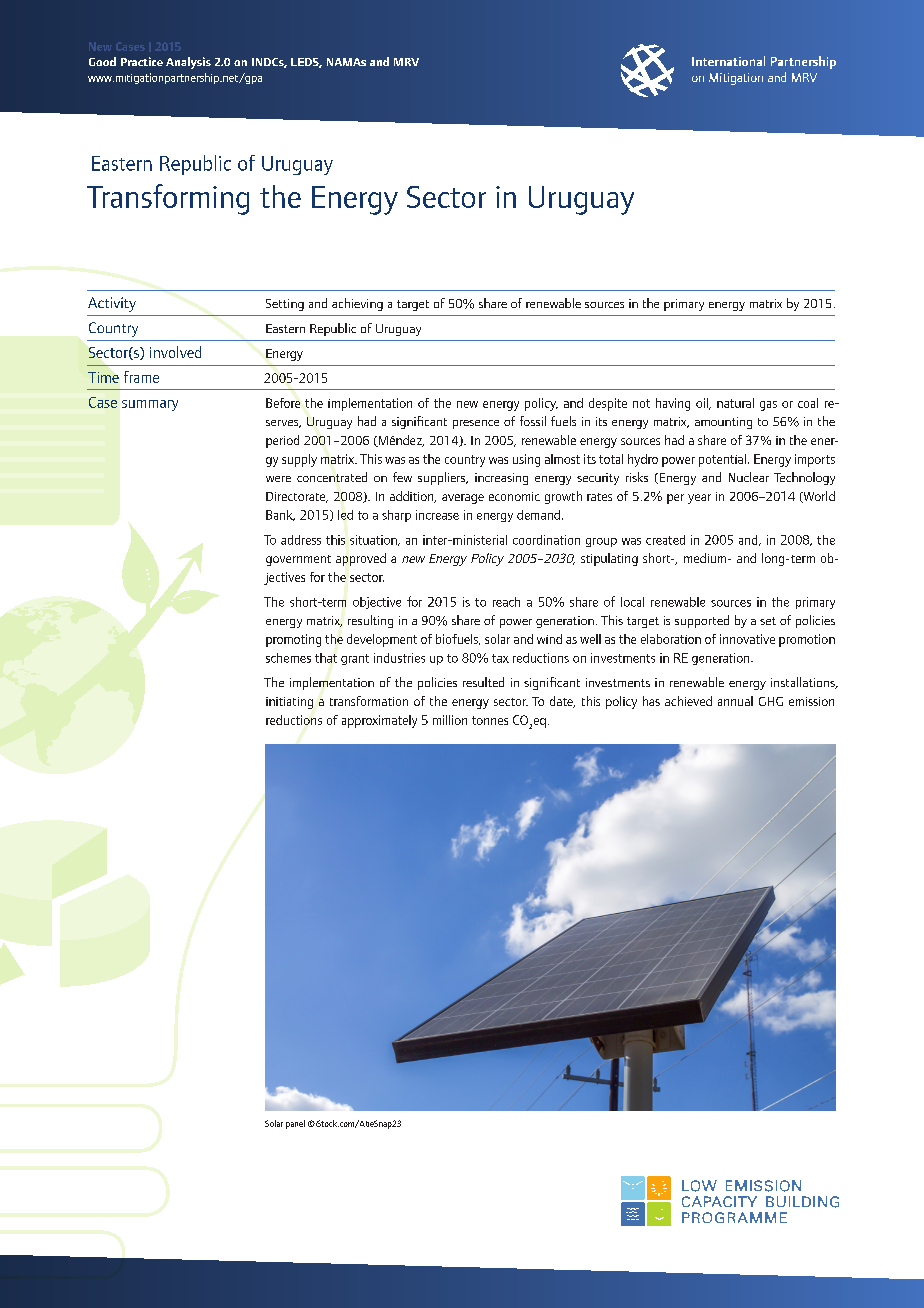 The height and width of the screenshot is (1308, 924). Describe the element at coordinates (771, 701) in the screenshot. I see `GHG` at that location.
